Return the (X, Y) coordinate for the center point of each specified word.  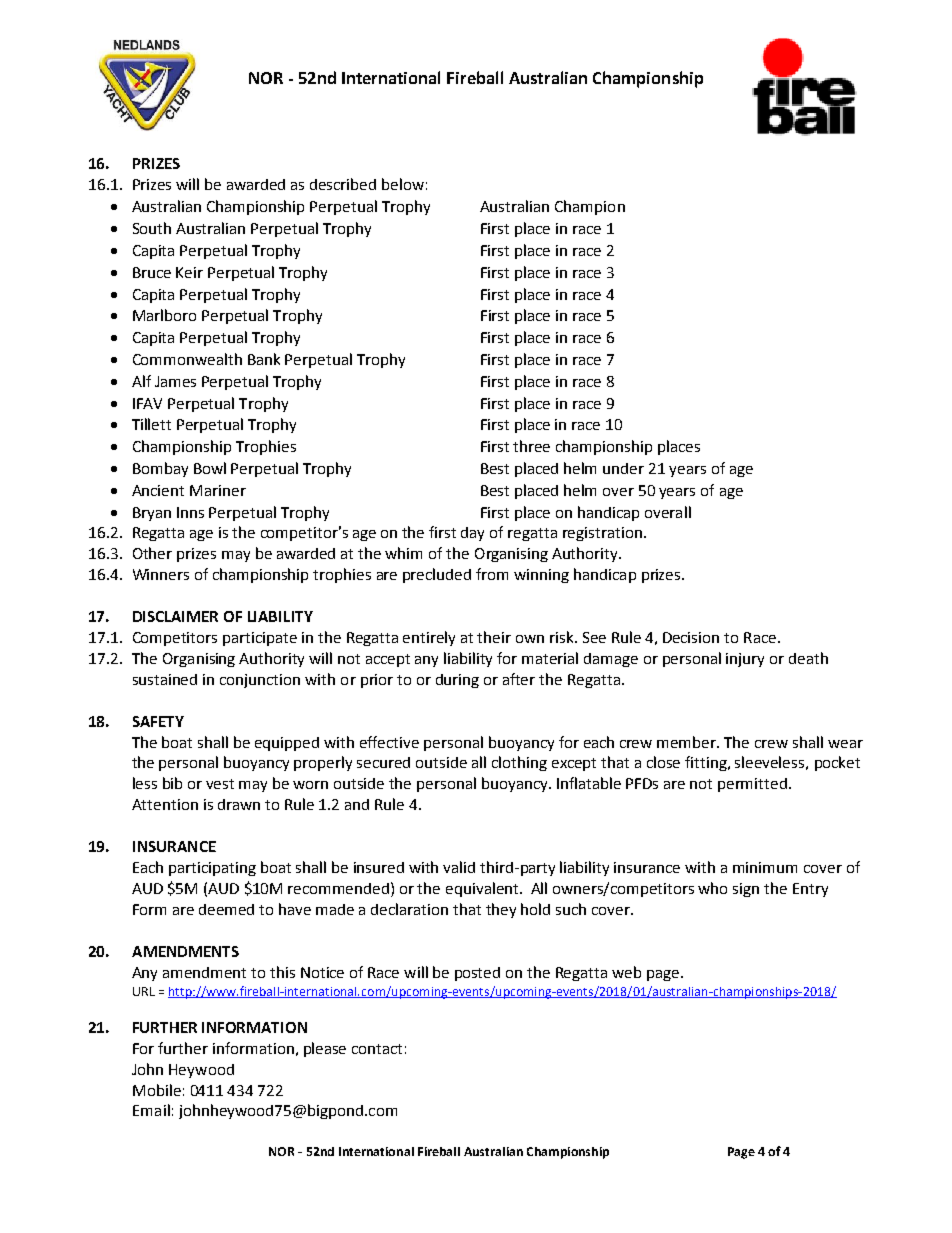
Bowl (210, 468)
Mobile (157, 1090)
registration (604, 534)
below (403, 184)
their (494, 637)
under (623, 468)
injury (745, 660)
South (152, 228)
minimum (765, 867)
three (531, 446)
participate (260, 639)
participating (212, 869)
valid (459, 867)
